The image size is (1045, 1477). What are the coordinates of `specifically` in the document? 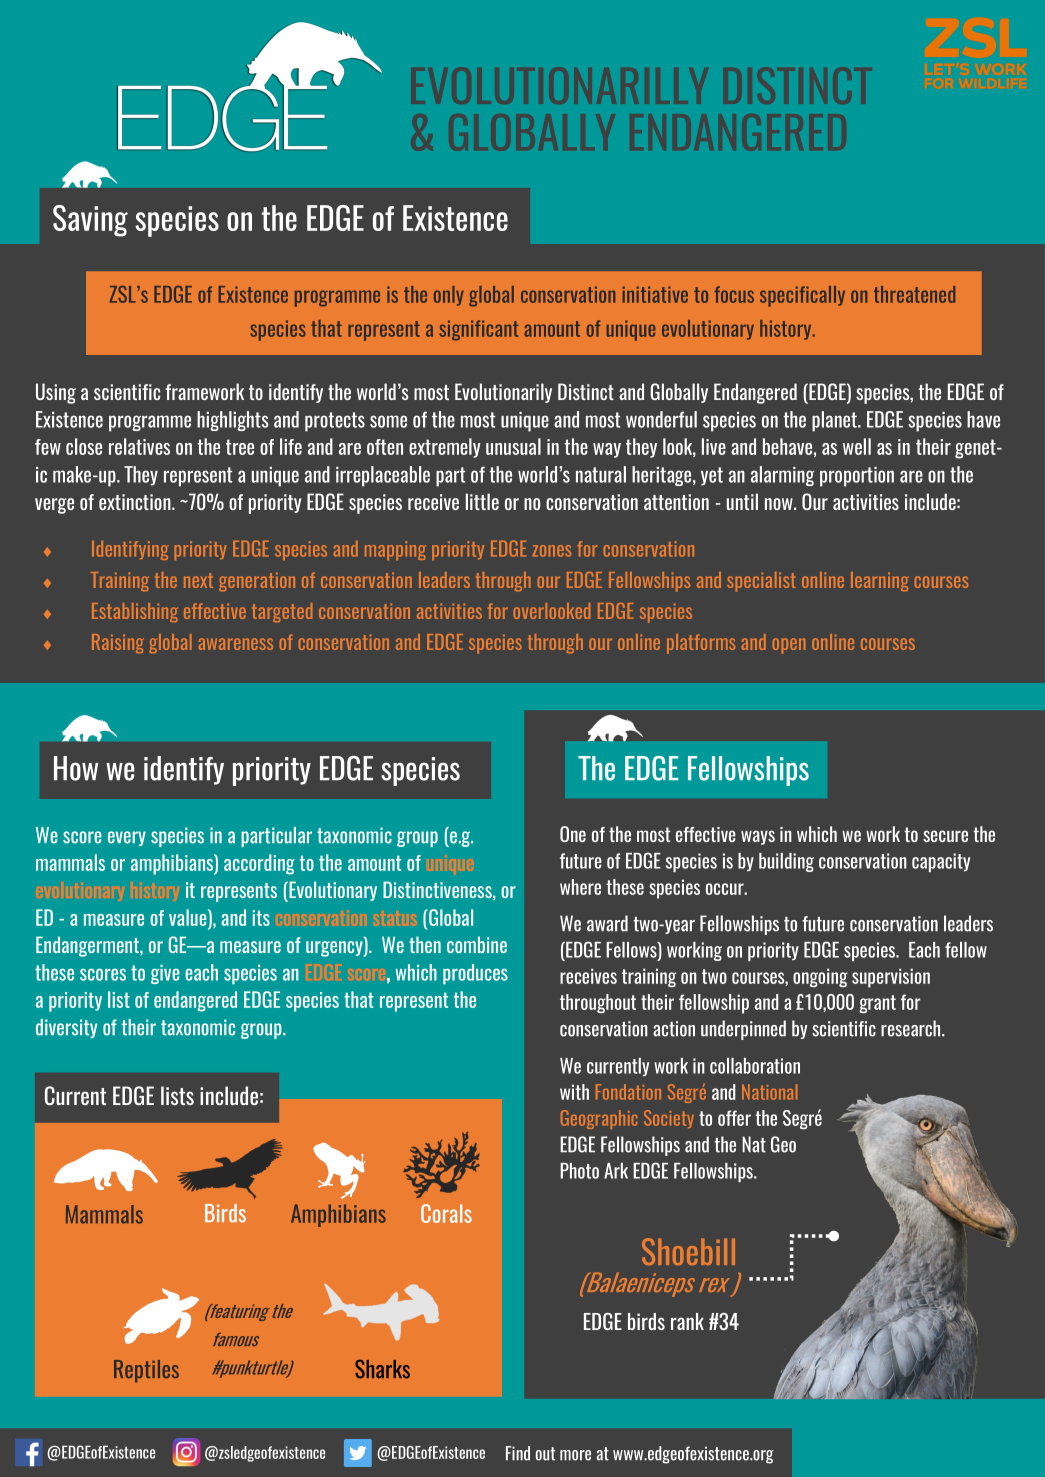 It's located at (802, 296).
